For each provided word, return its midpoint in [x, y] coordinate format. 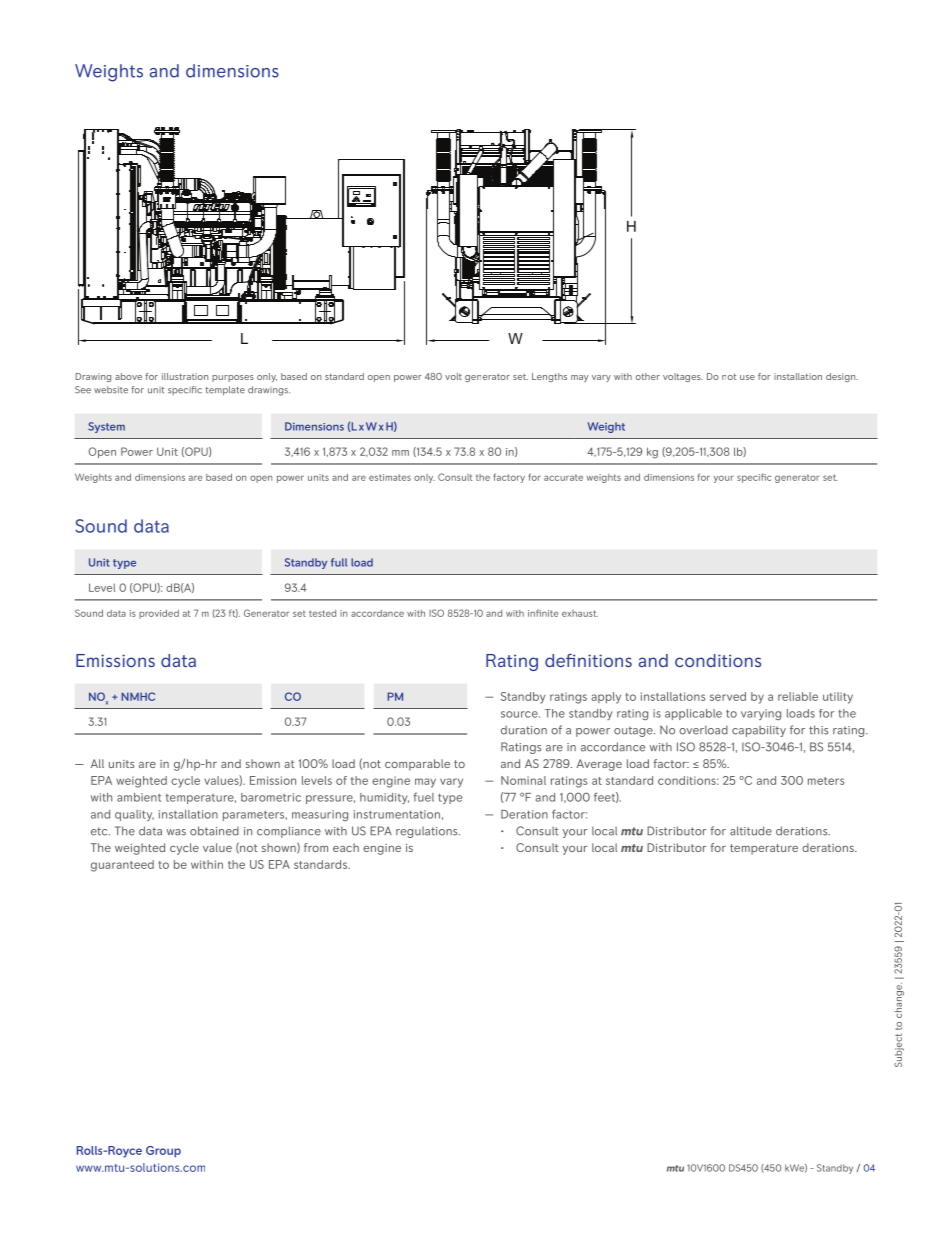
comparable [417, 765]
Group [163, 1152]
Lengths [549, 377]
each [346, 847]
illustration [185, 376]
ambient [139, 797]
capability [759, 731]
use [747, 377]
